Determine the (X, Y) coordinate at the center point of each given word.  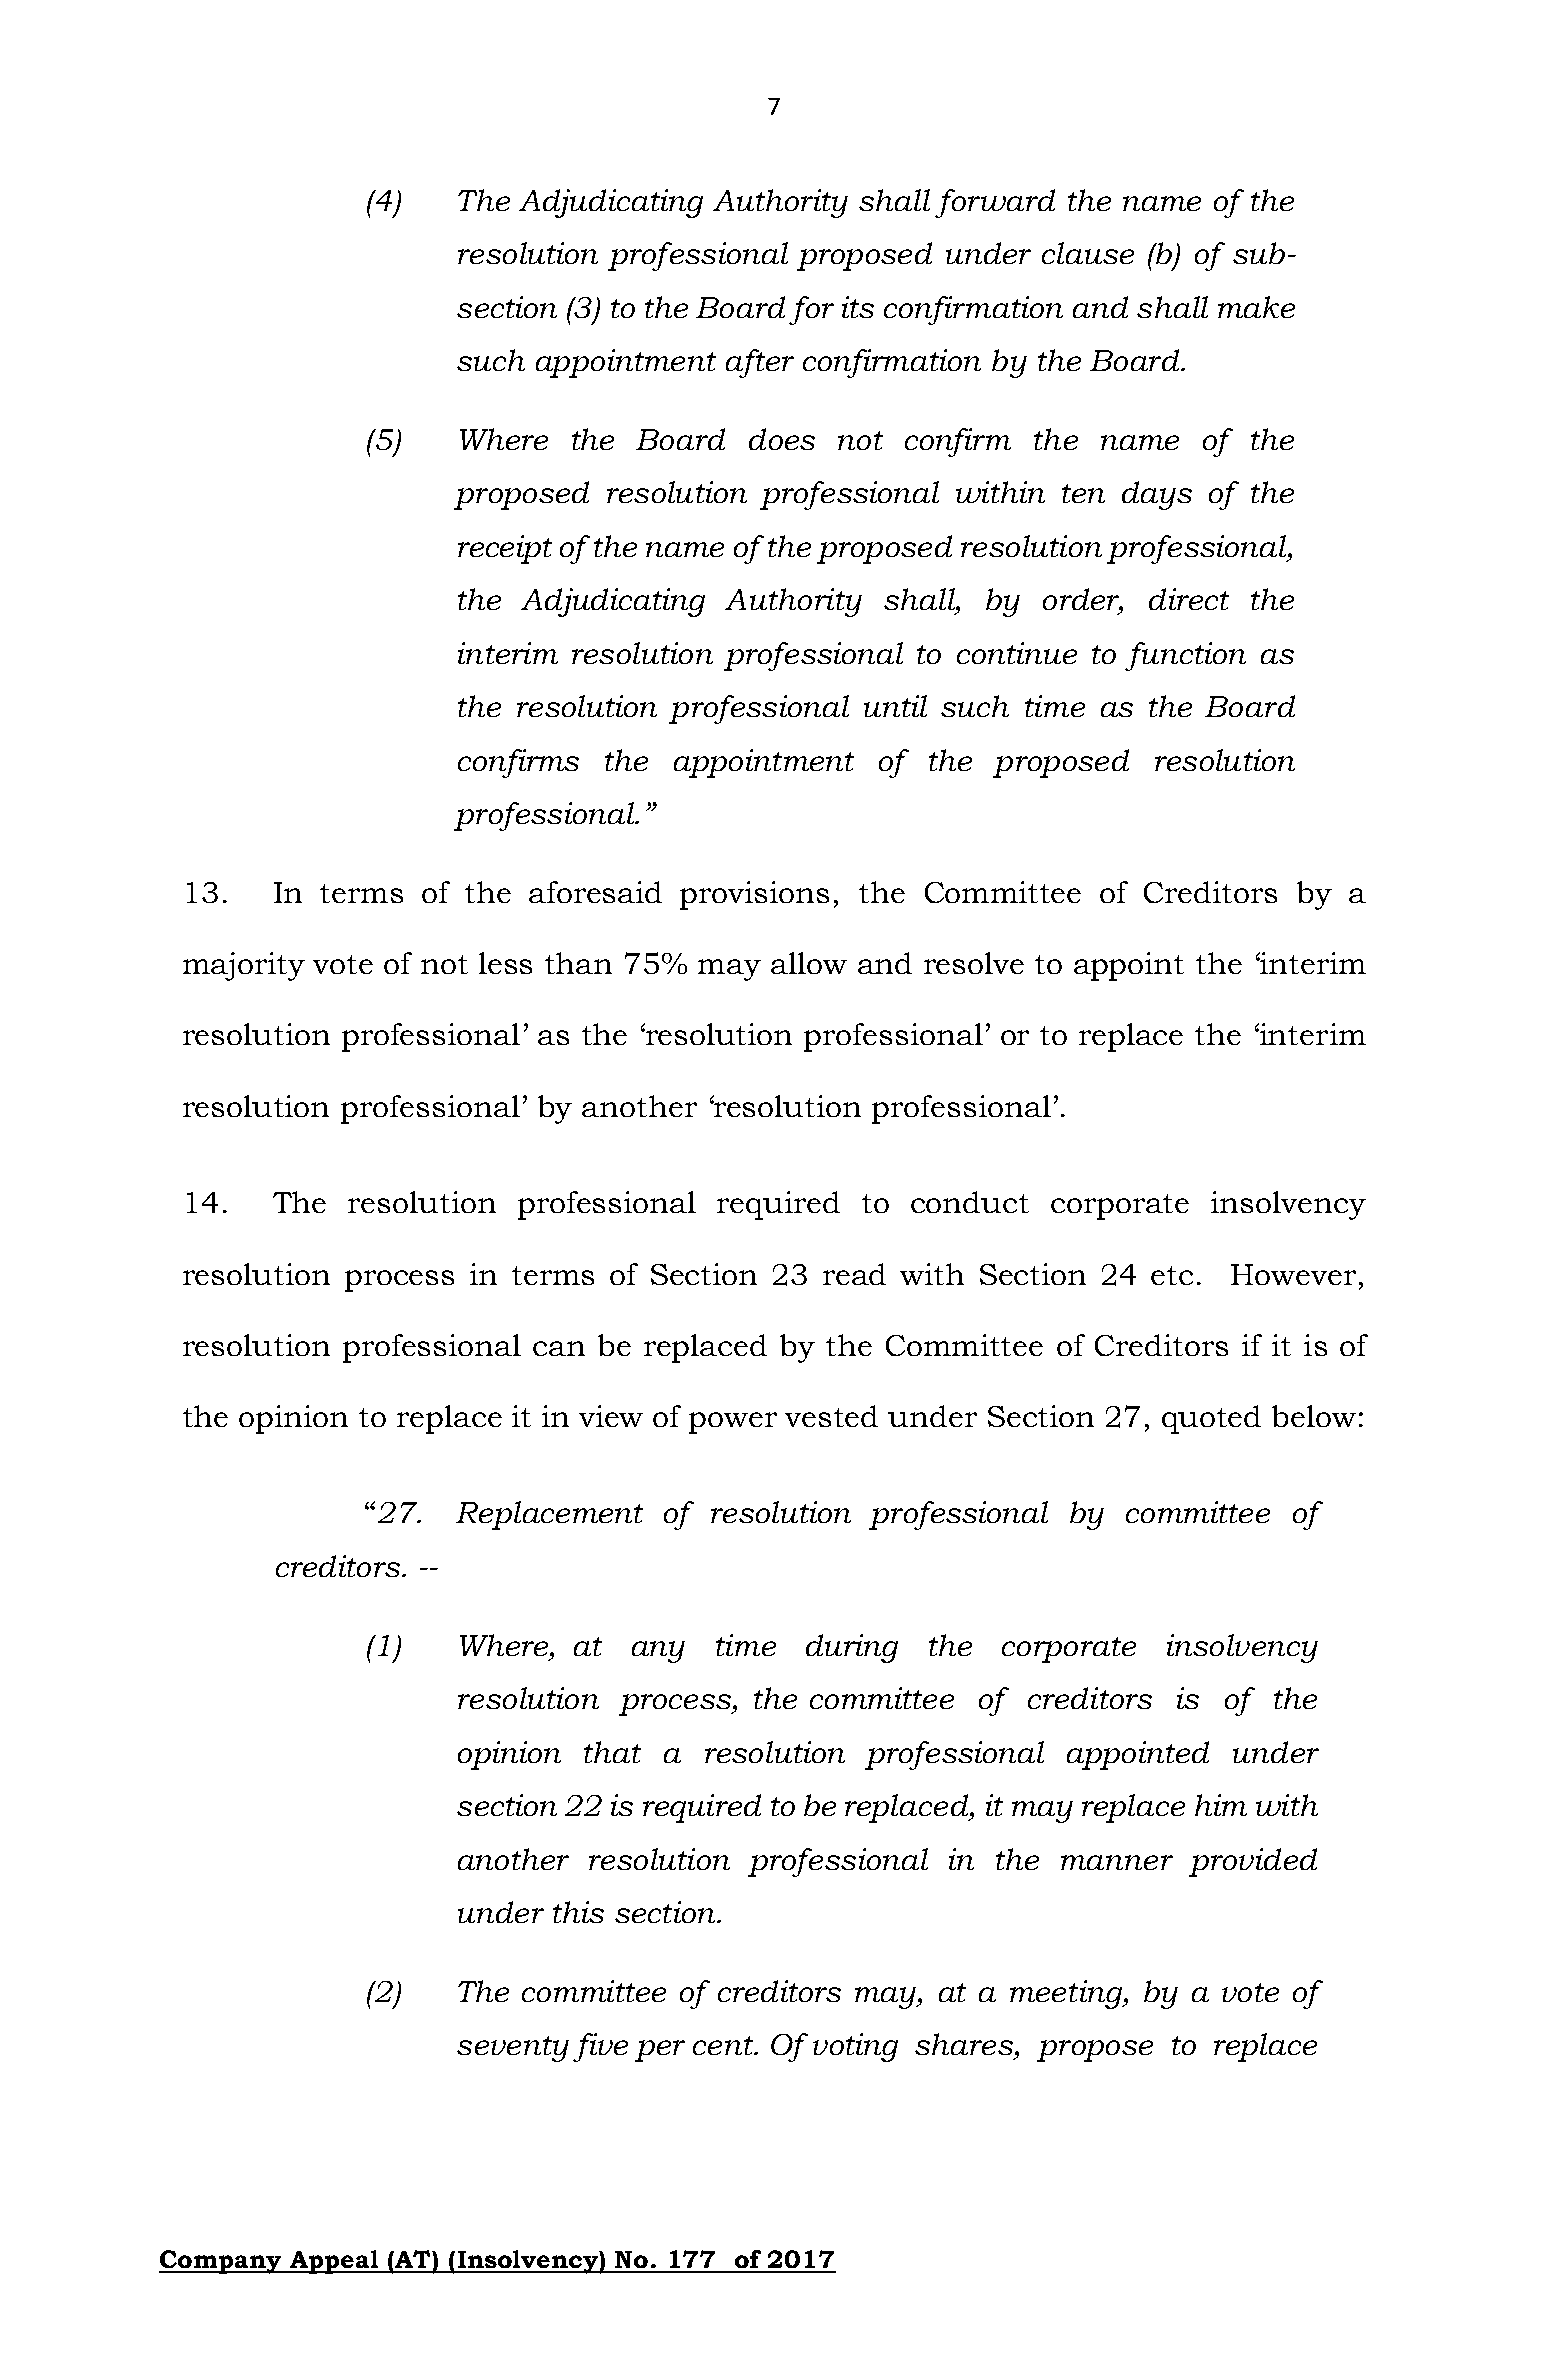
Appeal (335, 2262)
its (858, 307)
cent (724, 2045)
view (611, 1416)
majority (244, 966)
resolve (974, 963)
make (1256, 307)
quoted (1211, 1419)
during (852, 1648)
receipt (505, 549)
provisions (754, 895)
